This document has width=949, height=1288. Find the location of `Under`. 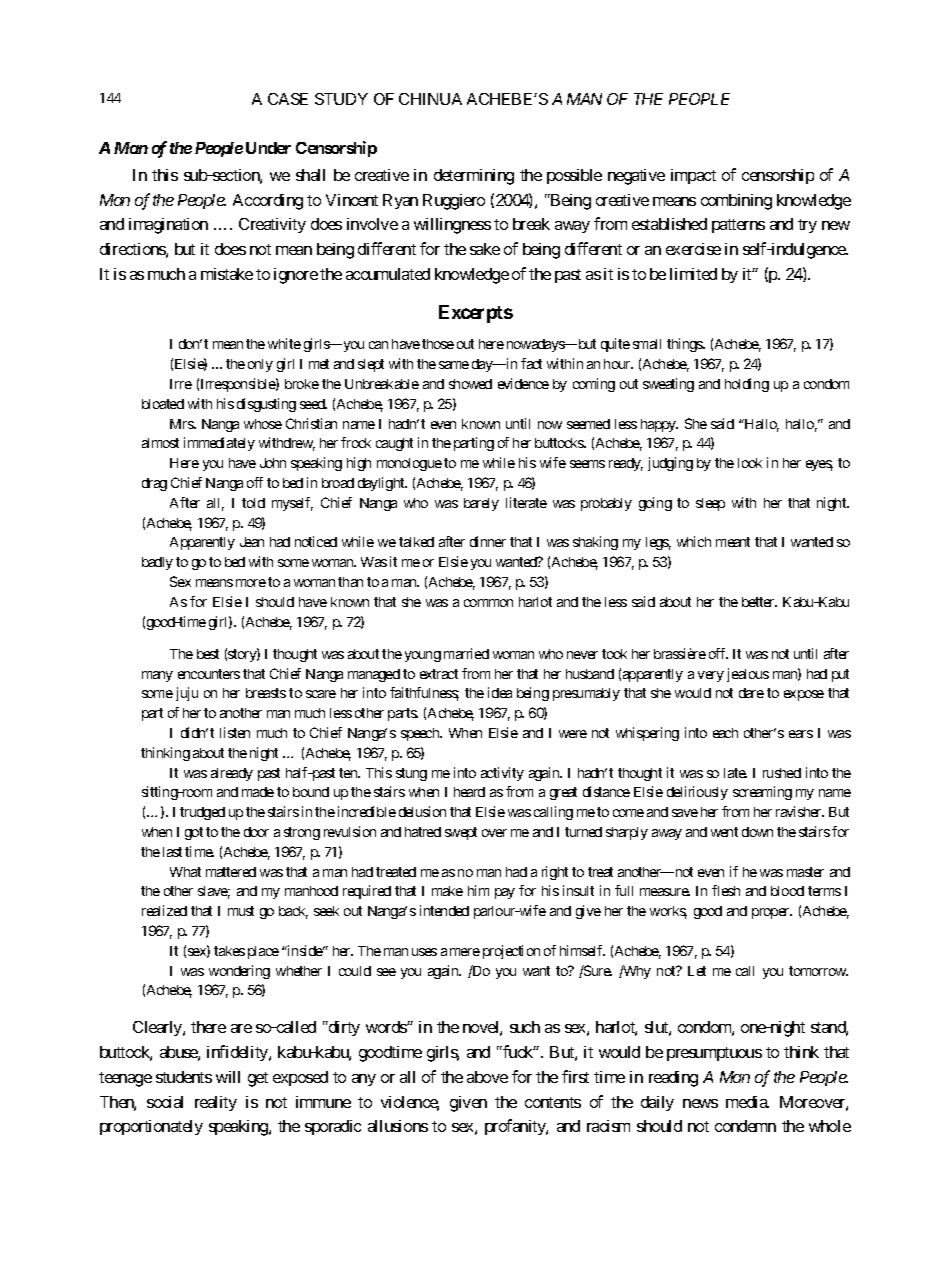

Under is located at coordinates (268, 148).
